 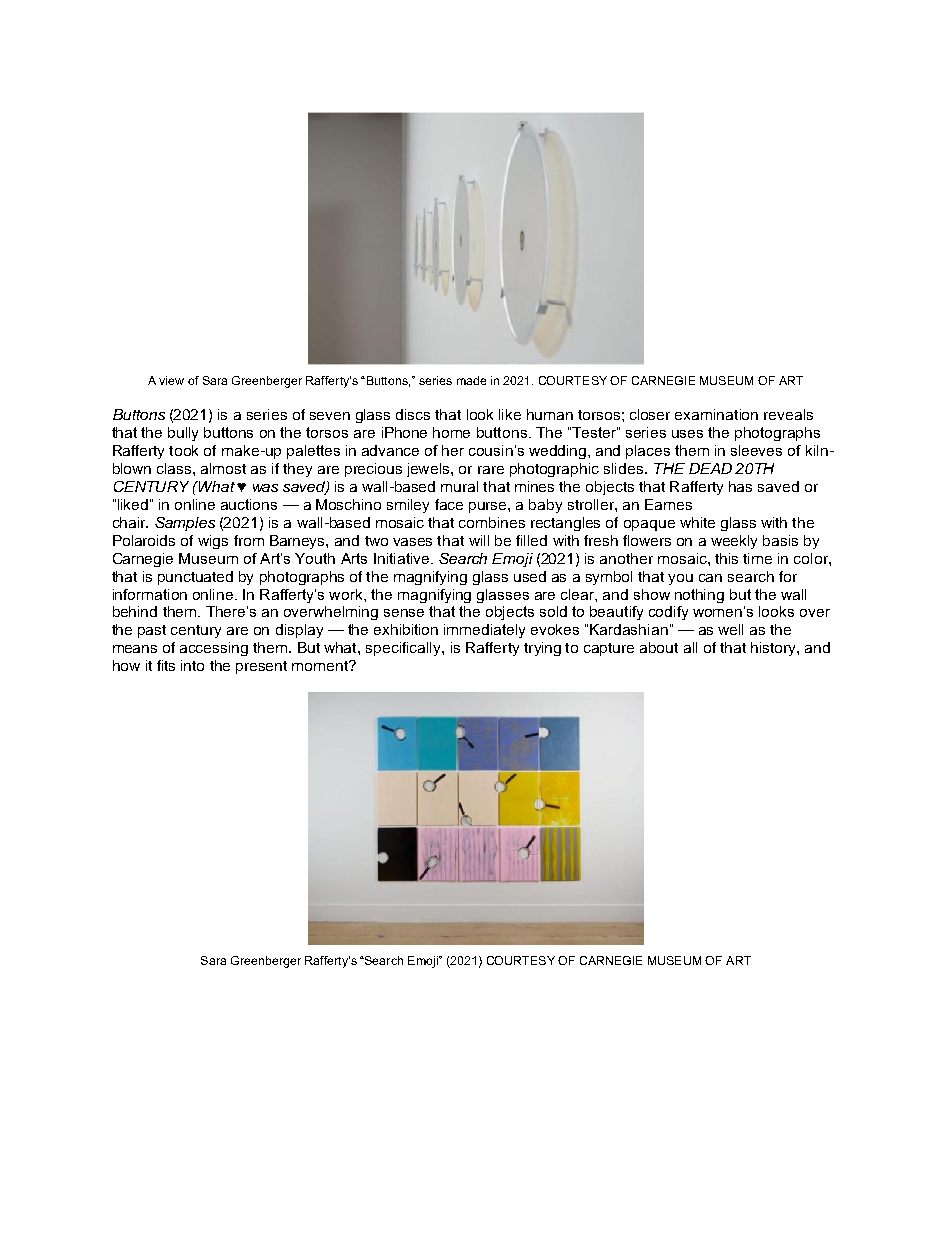 What do you see at coordinates (195, 578) in the image?
I see `punctuated` at bounding box center [195, 578].
